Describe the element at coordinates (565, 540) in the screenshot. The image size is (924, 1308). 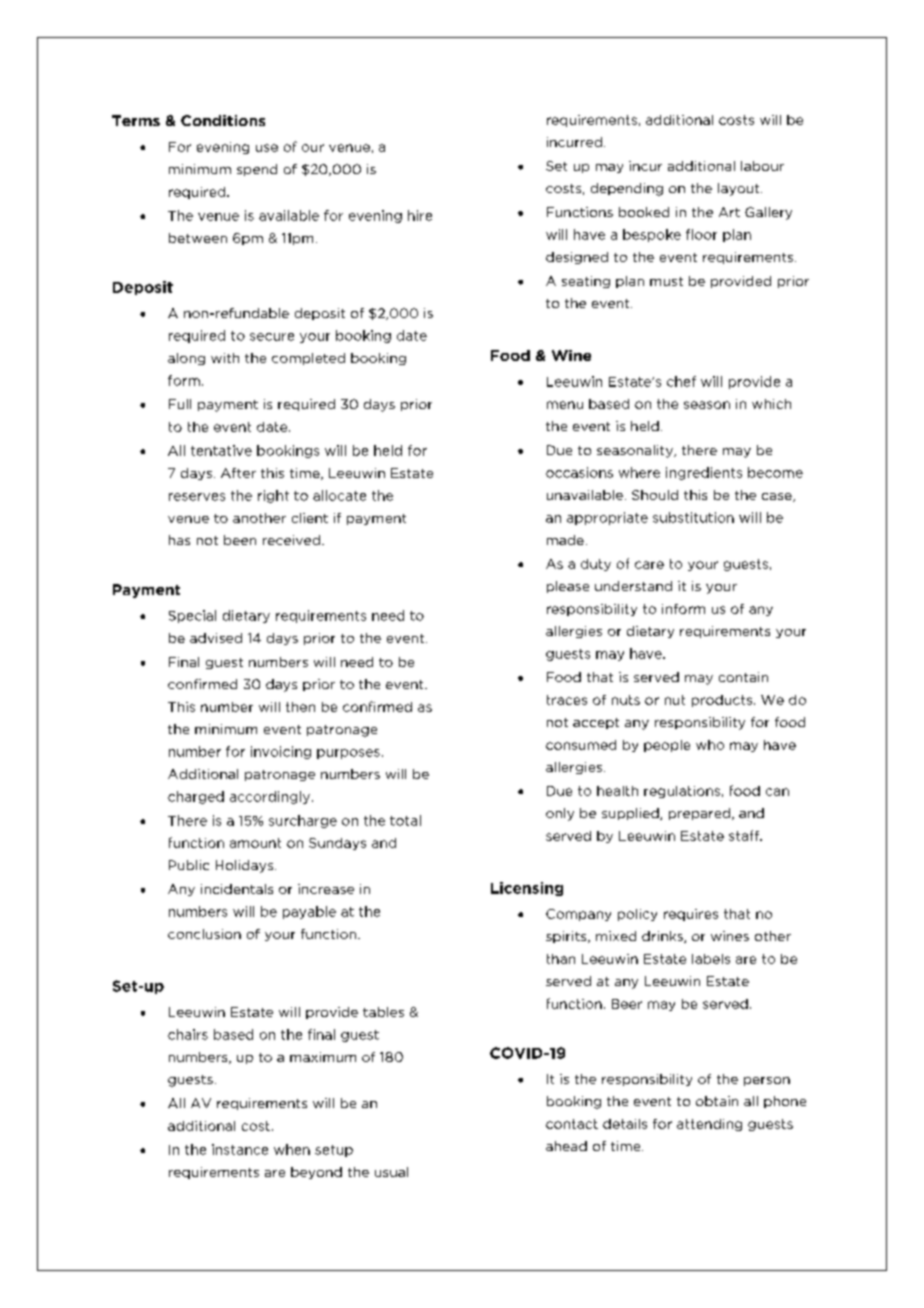
I see `made` at that location.
